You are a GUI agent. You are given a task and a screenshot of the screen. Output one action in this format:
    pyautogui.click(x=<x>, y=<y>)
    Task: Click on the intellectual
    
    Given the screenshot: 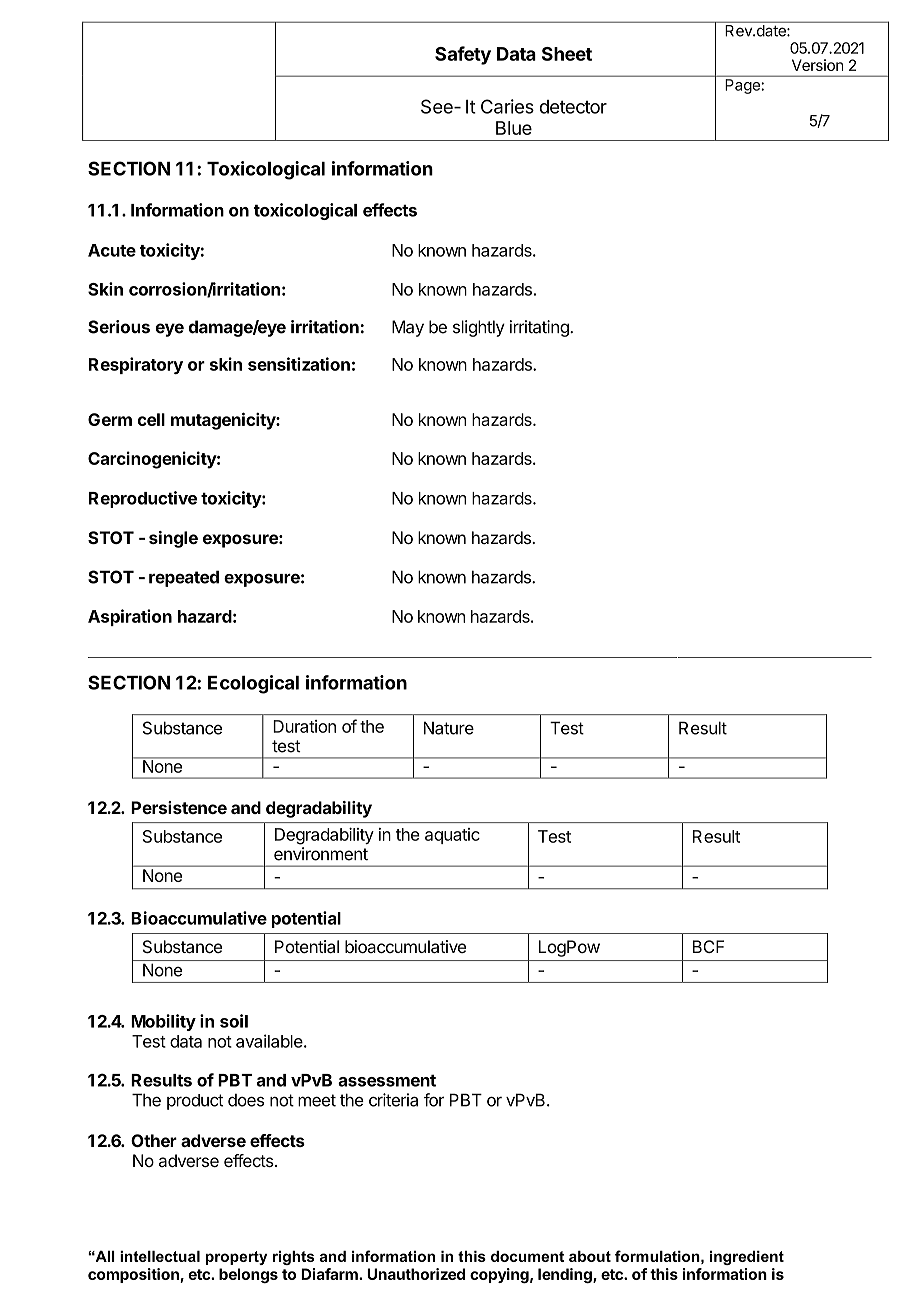 What is the action you would take?
    pyautogui.click(x=160, y=1256)
